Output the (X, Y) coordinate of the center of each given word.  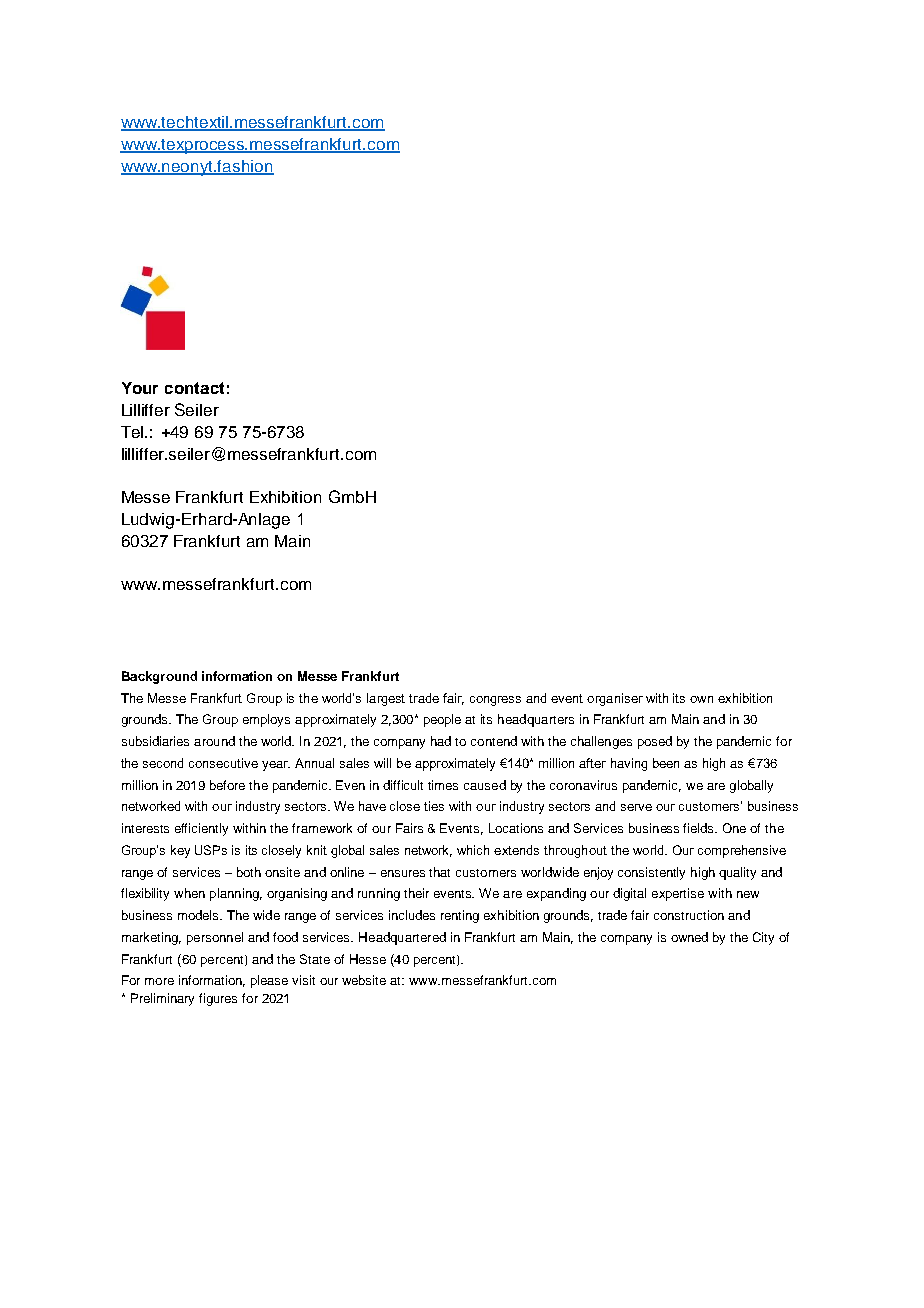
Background (159, 677)
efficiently (201, 829)
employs (266, 720)
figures (218, 999)
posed (655, 742)
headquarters (536, 720)
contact (194, 388)
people (442, 720)
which (473, 850)
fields (700, 828)
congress (495, 701)
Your (140, 388)
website (364, 980)
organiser (615, 699)
